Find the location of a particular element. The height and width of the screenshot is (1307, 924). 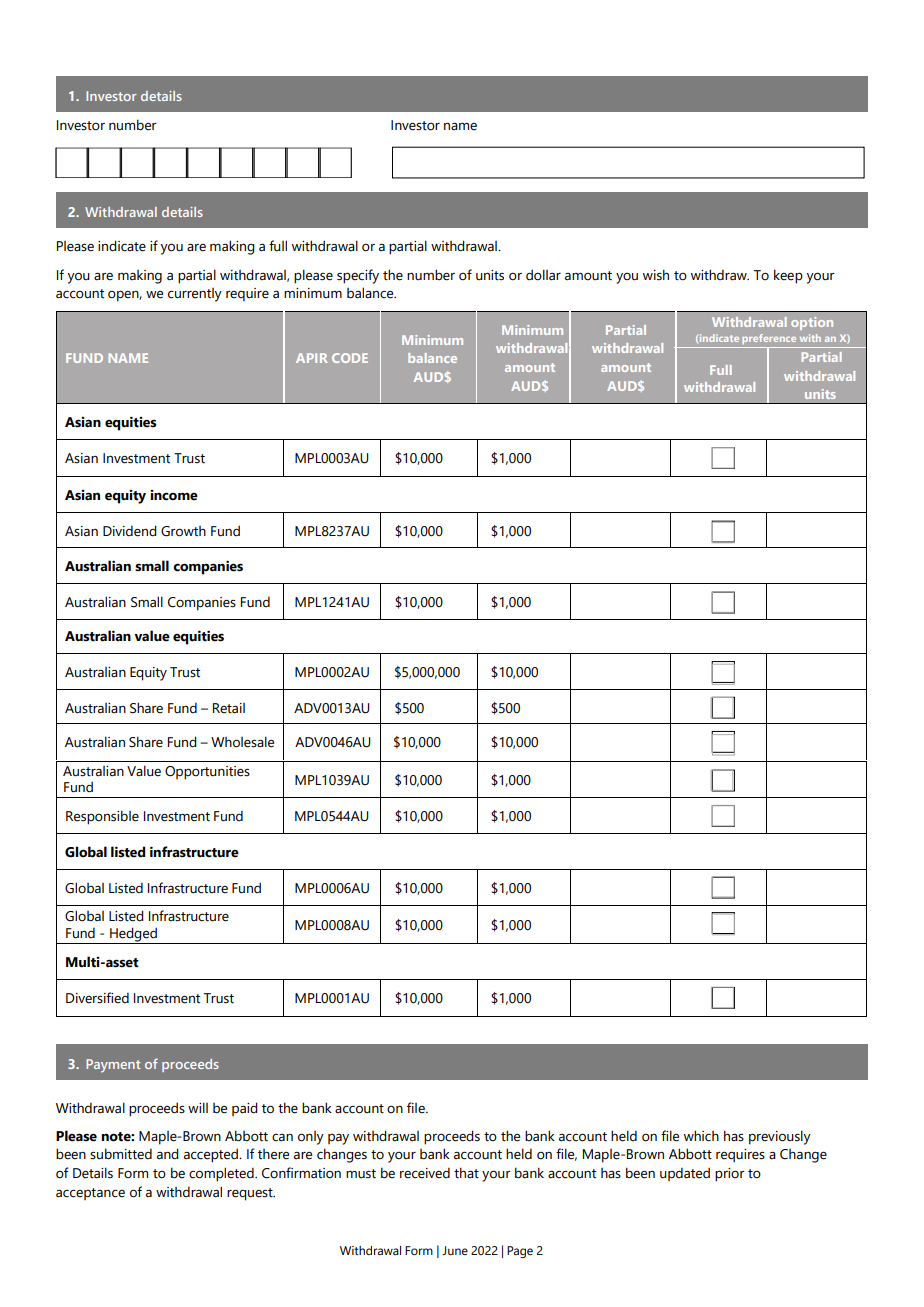

Retail is located at coordinates (229, 708).
